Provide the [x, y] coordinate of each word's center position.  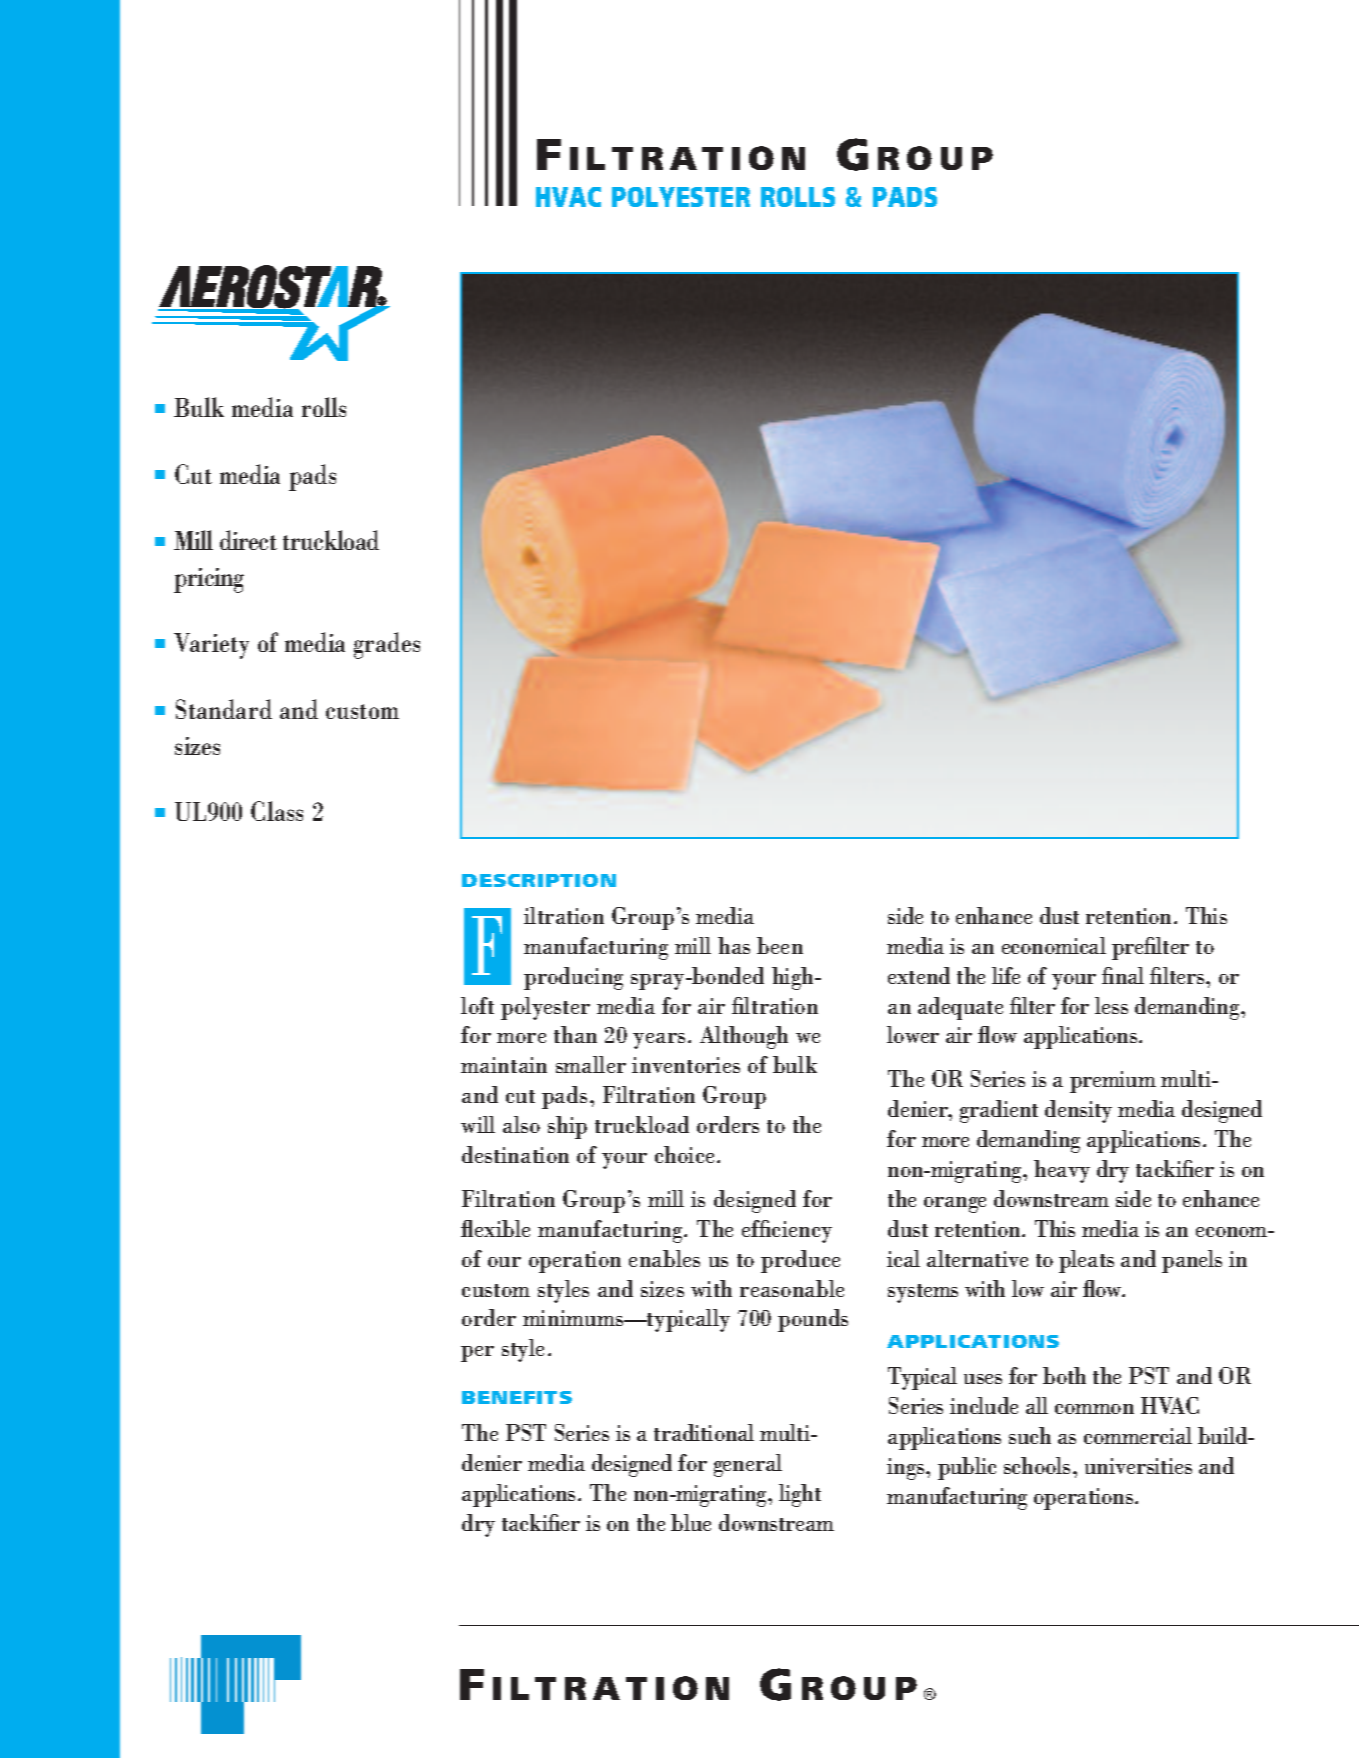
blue [691, 1522]
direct [248, 540]
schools [1037, 1465]
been [780, 945]
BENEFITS [517, 1397]
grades [387, 645]
